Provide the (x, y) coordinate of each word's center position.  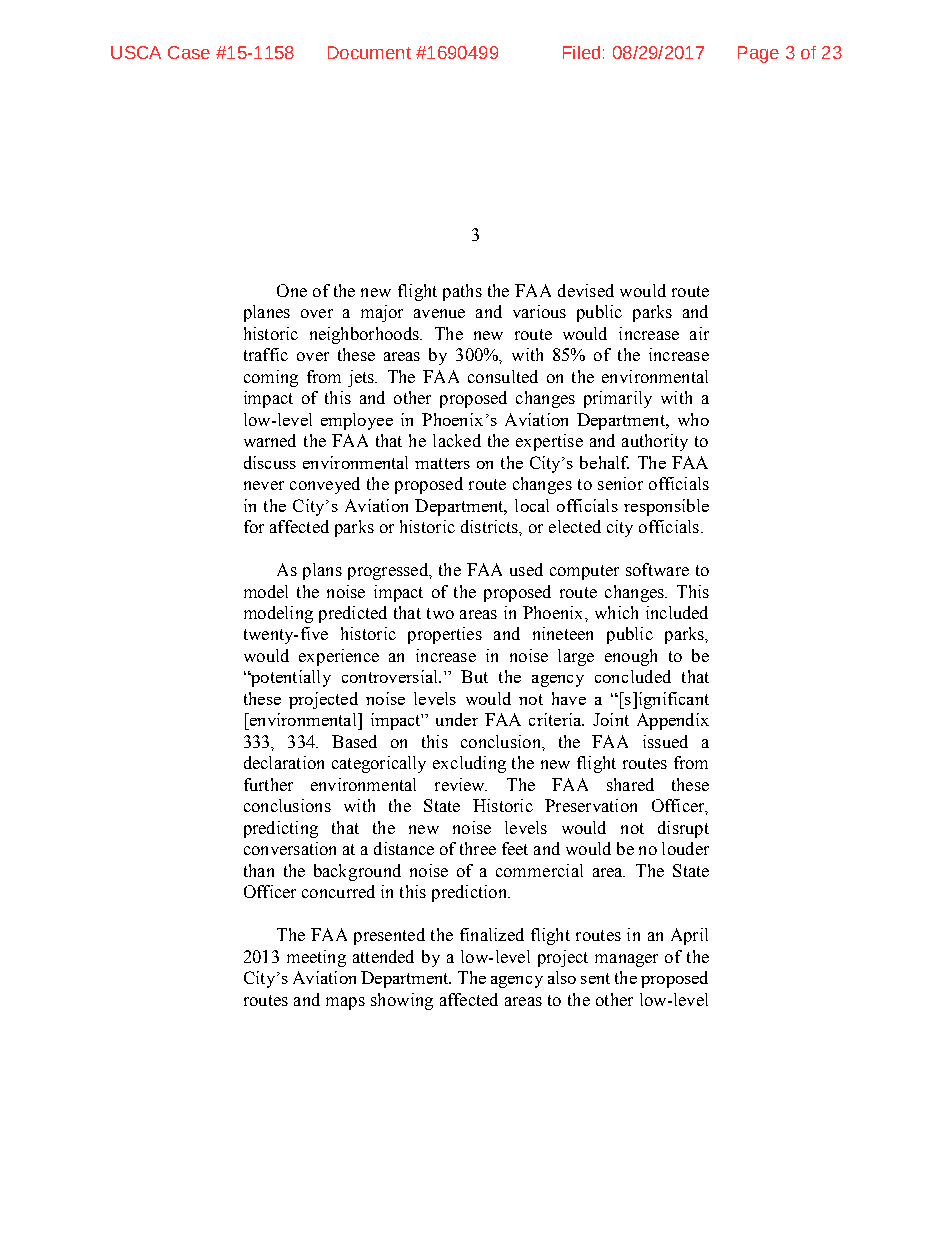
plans (322, 571)
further (268, 784)
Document (369, 52)
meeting (316, 958)
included (677, 612)
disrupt (683, 829)
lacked (457, 440)
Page (758, 54)
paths (462, 292)
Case (189, 52)
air (699, 333)
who (693, 419)
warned (270, 440)
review (461, 784)
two (440, 613)
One (292, 290)
